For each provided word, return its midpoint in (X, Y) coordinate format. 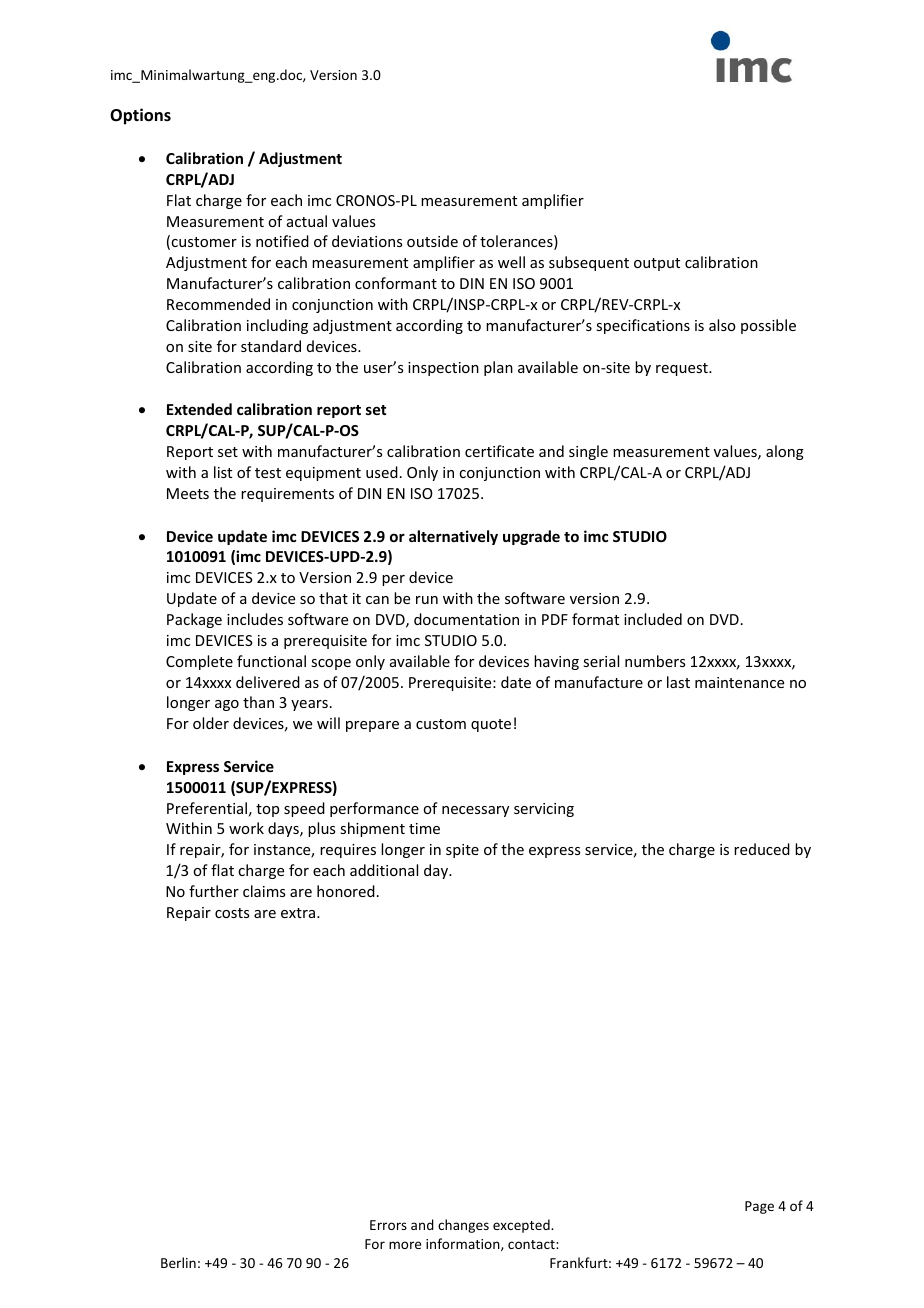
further (214, 891)
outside (432, 241)
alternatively (453, 537)
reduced (762, 849)
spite (462, 851)
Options (140, 116)
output (657, 264)
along (785, 452)
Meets (188, 493)
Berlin (178, 1262)
